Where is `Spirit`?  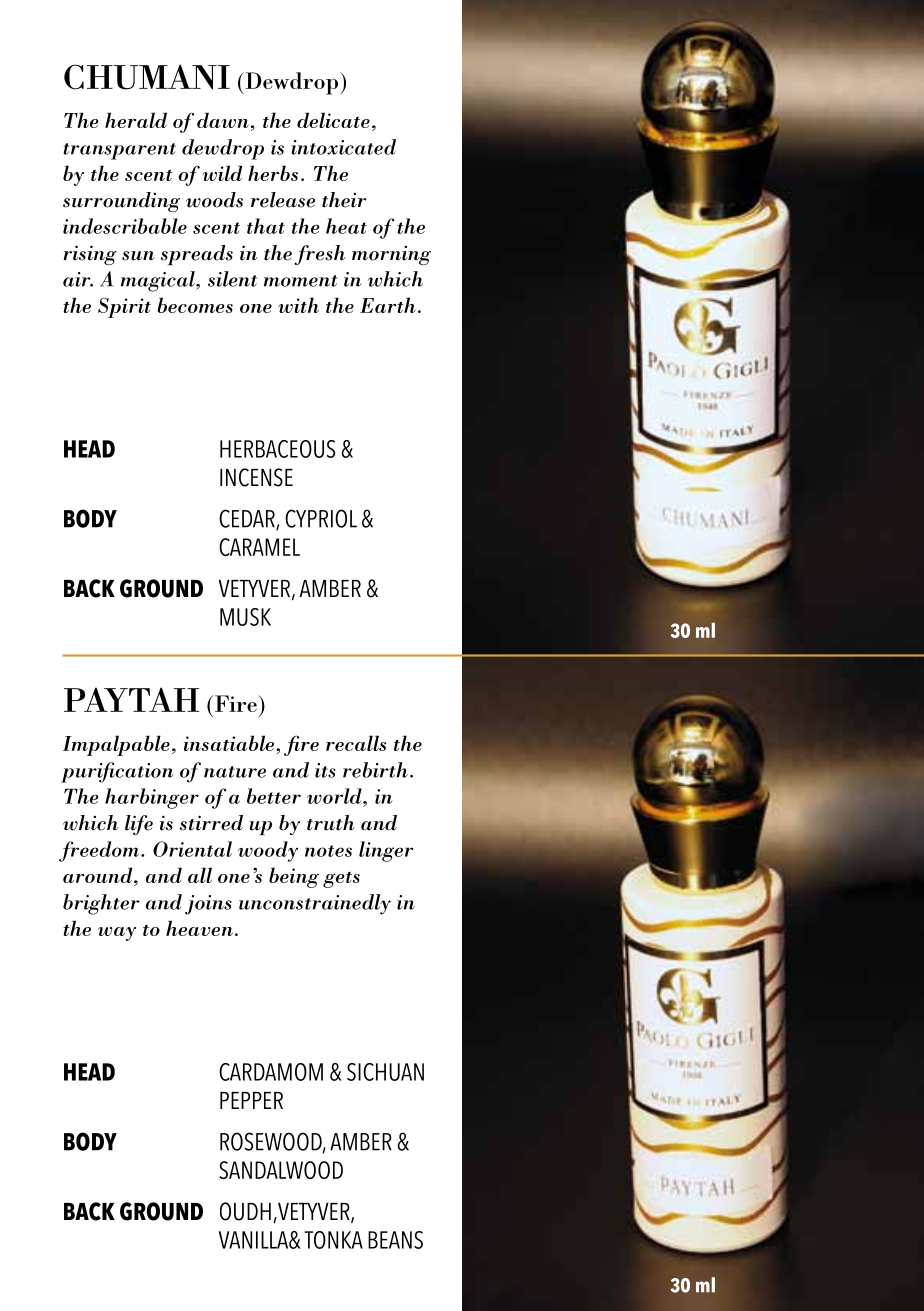 Spirit is located at coordinates (124, 307).
